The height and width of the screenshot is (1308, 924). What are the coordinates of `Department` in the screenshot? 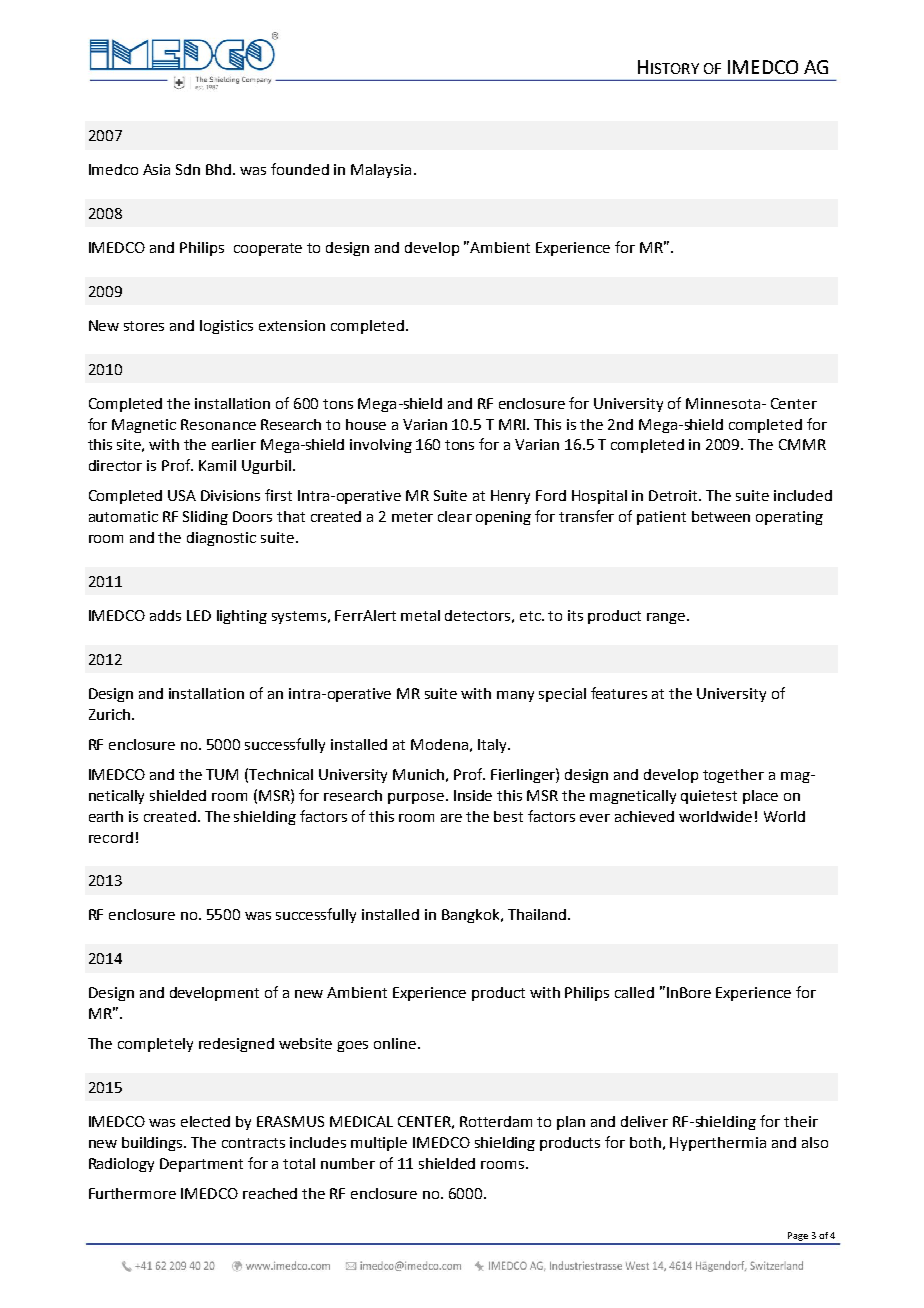 It's located at (201, 1165).
